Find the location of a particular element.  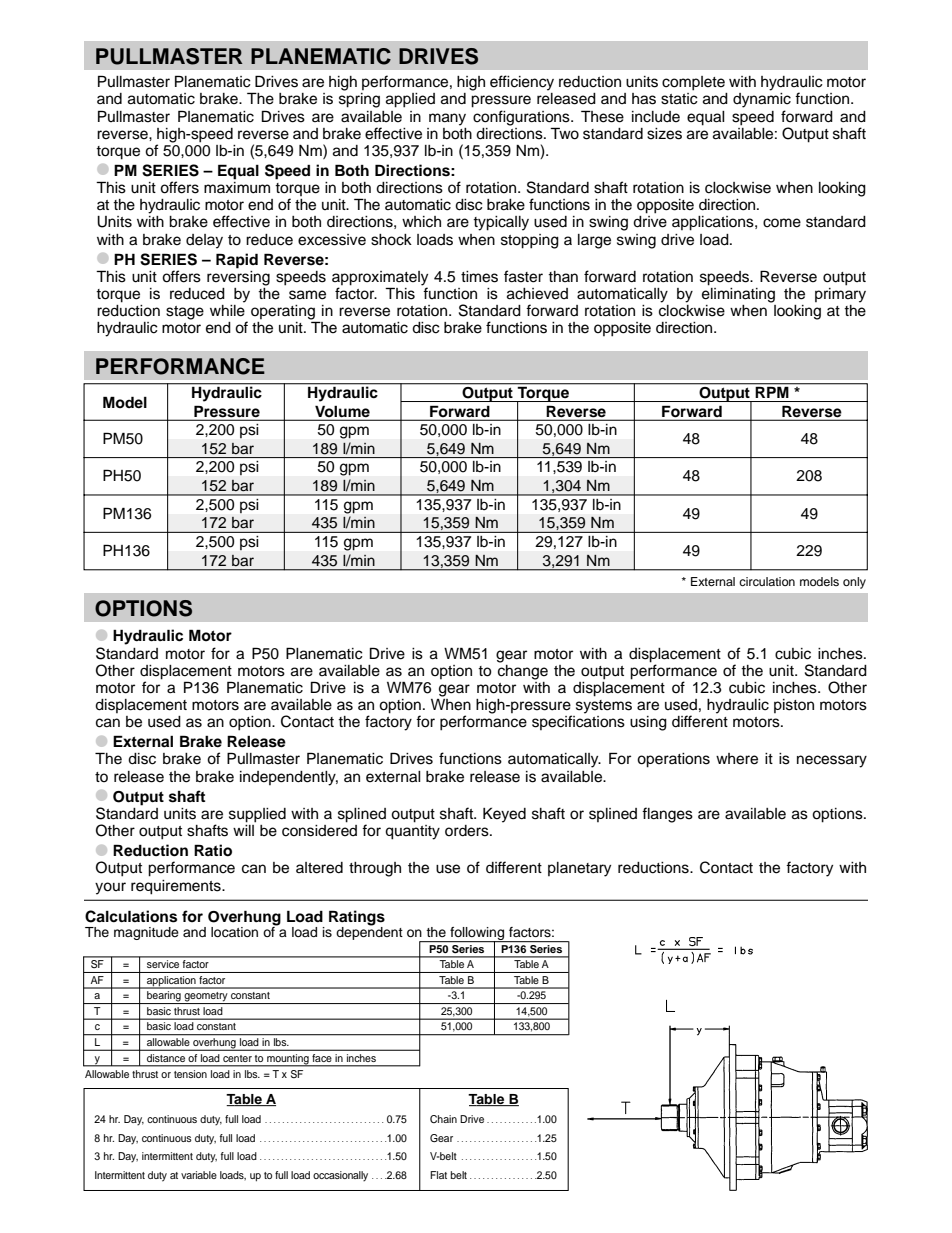

supplied is located at coordinates (257, 815).
